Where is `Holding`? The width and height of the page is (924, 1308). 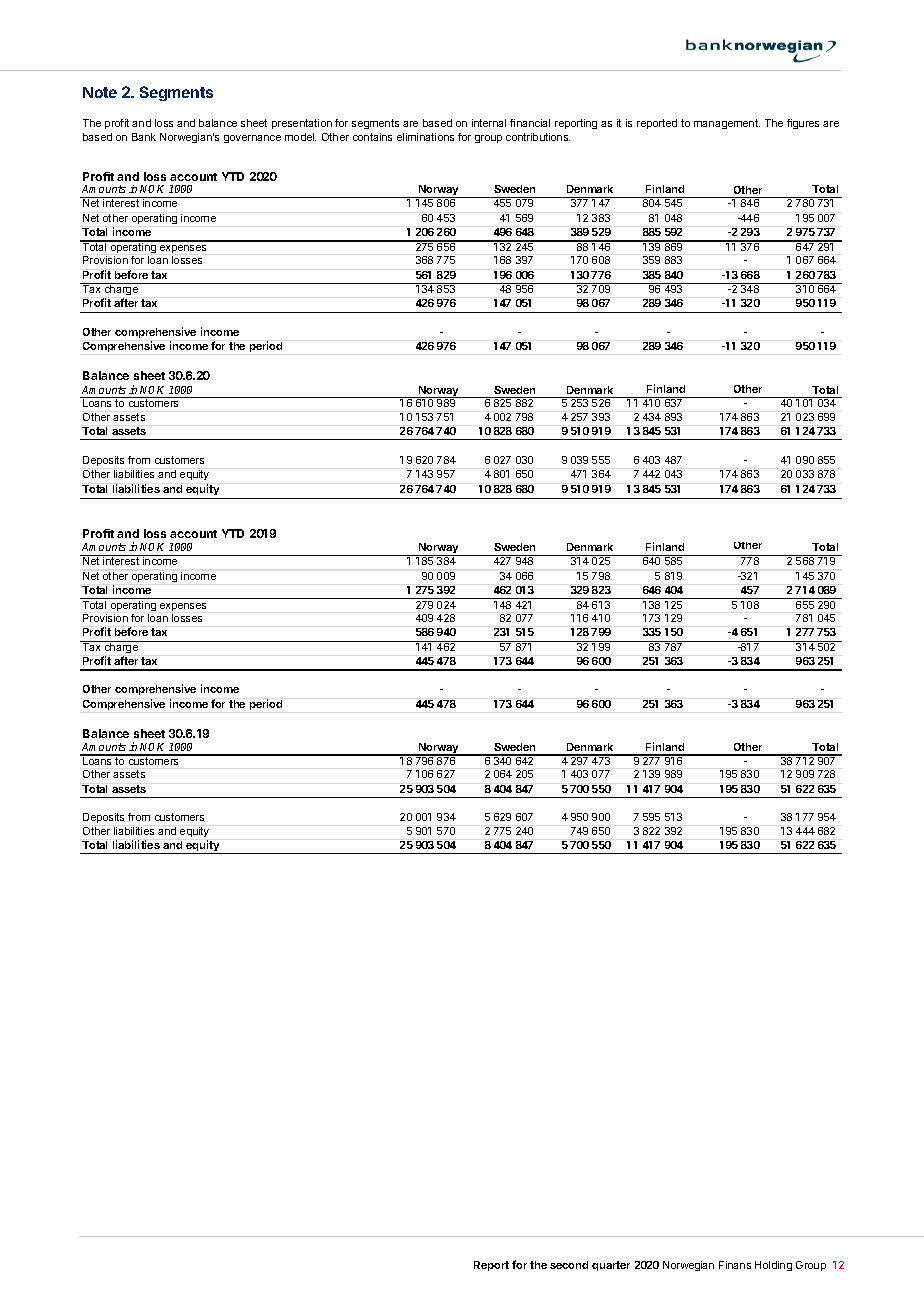
Holding is located at coordinates (773, 1266).
